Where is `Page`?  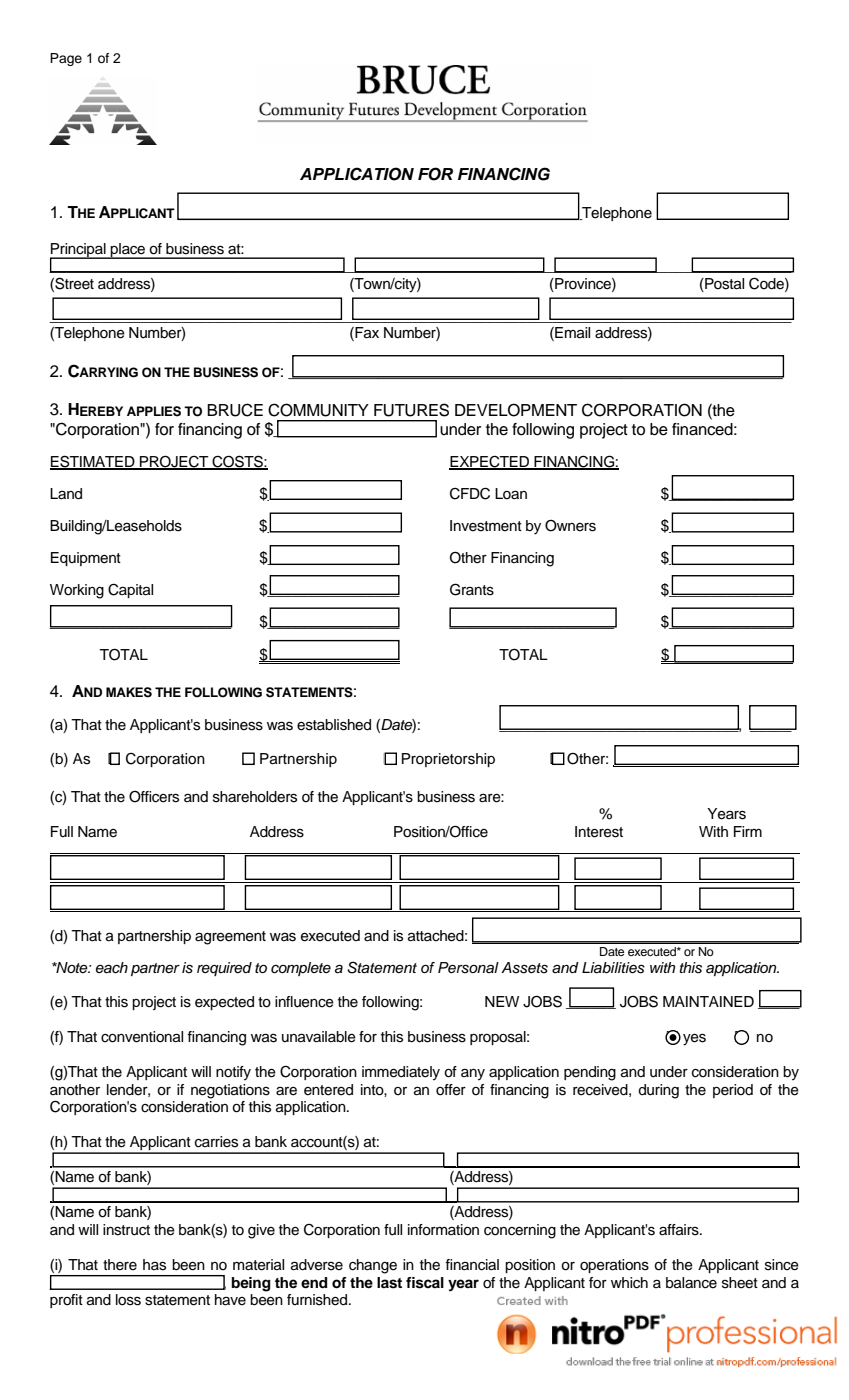
Page is located at coordinates (66, 59).
